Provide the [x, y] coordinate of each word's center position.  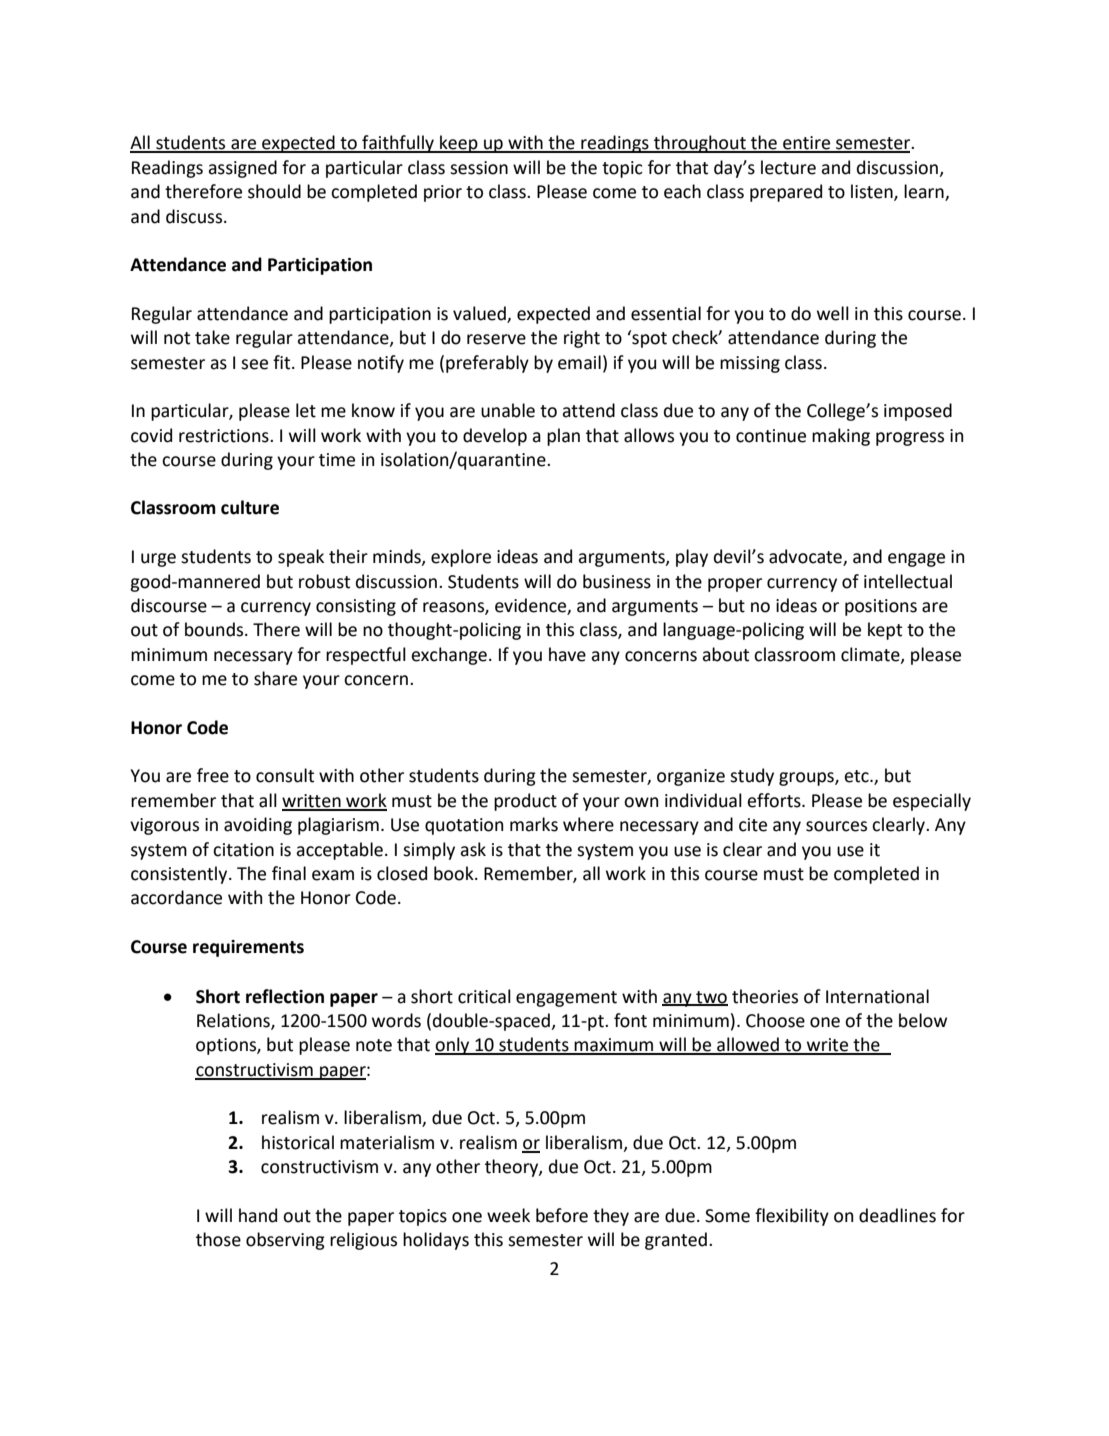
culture [250, 507]
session [479, 168]
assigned [242, 169]
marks [534, 824]
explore [461, 558]
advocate [806, 557]
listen [873, 192]
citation [243, 850]
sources [836, 826]
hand [258, 1215]
